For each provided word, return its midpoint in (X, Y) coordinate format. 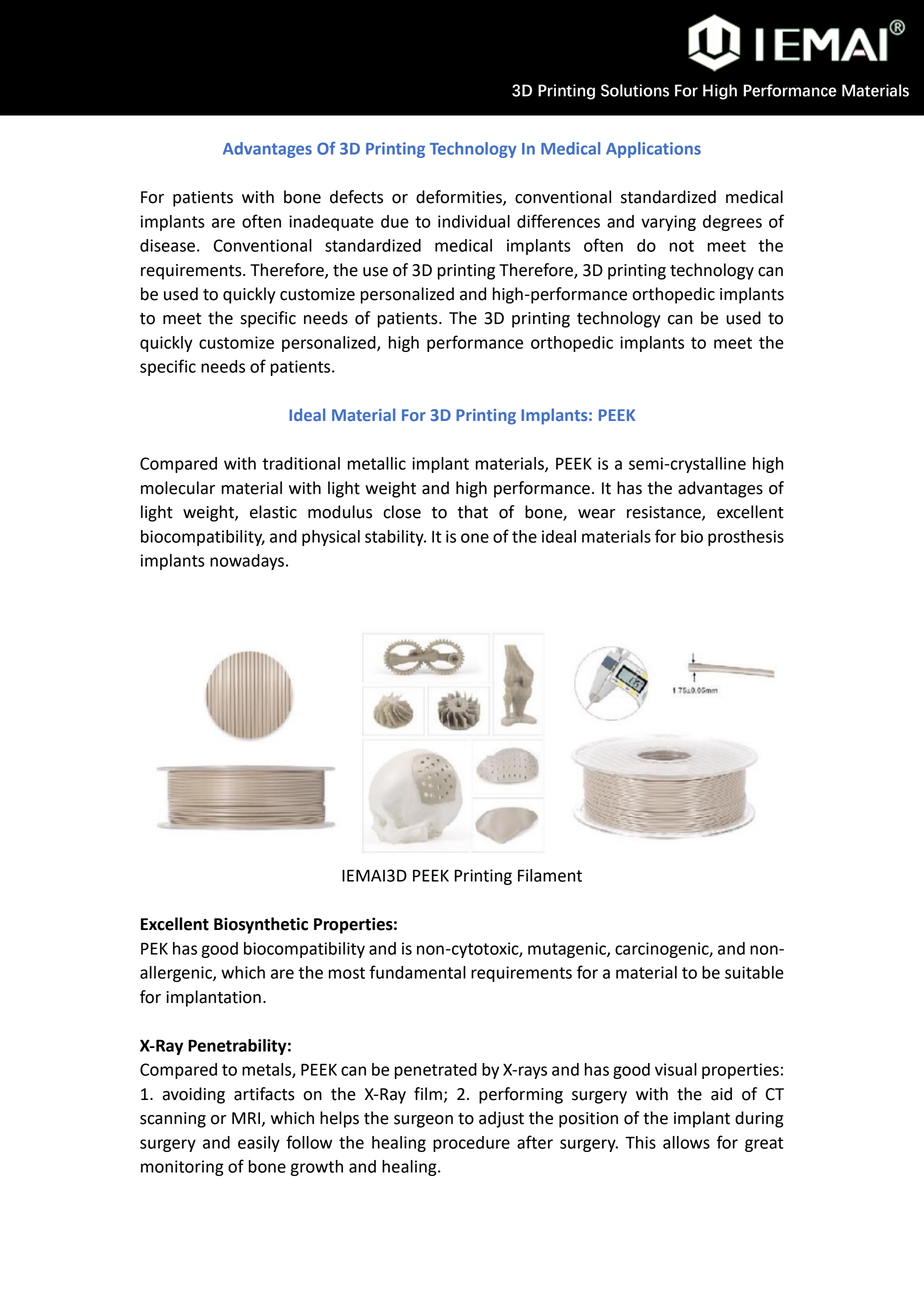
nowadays (247, 562)
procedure (471, 1144)
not (682, 246)
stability (395, 538)
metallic (377, 463)
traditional (301, 463)
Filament (550, 875)
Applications (653, 150)
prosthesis (746, 538)
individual (474, 221)
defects (356, 197)
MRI (246, 1118)
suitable (754, 972)
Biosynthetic (261, 925)
